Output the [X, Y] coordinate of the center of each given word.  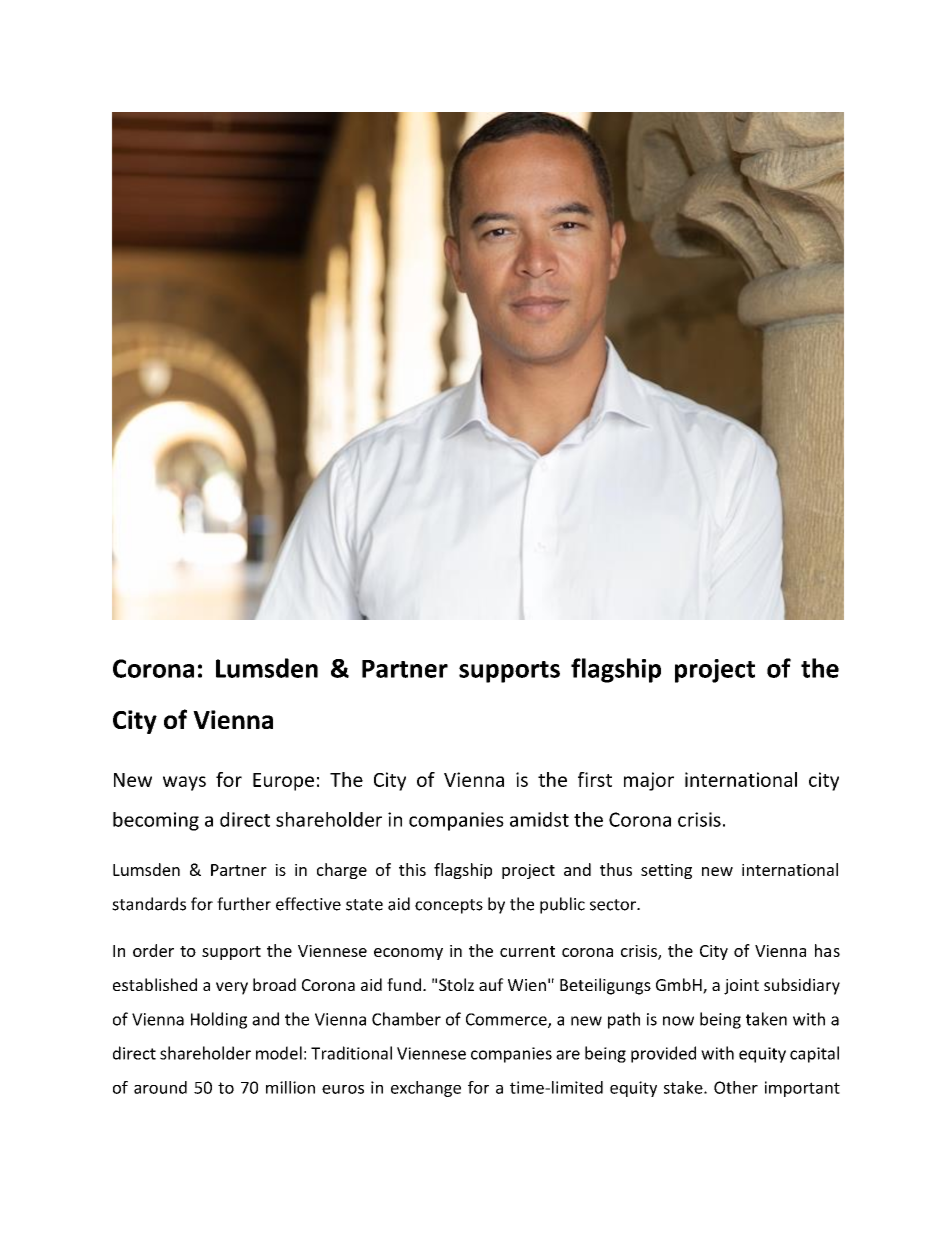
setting [666, 871]
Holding [219, 1020]
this [412, 869]
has [827, 950]
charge [342, 871]
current [527, 951]
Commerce [507, 1020]
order [153, 950]
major [649, 781]
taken [766, 1019]
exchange [426, 1089]
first [595, 779]
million [290, 1087]
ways [184, 783]
